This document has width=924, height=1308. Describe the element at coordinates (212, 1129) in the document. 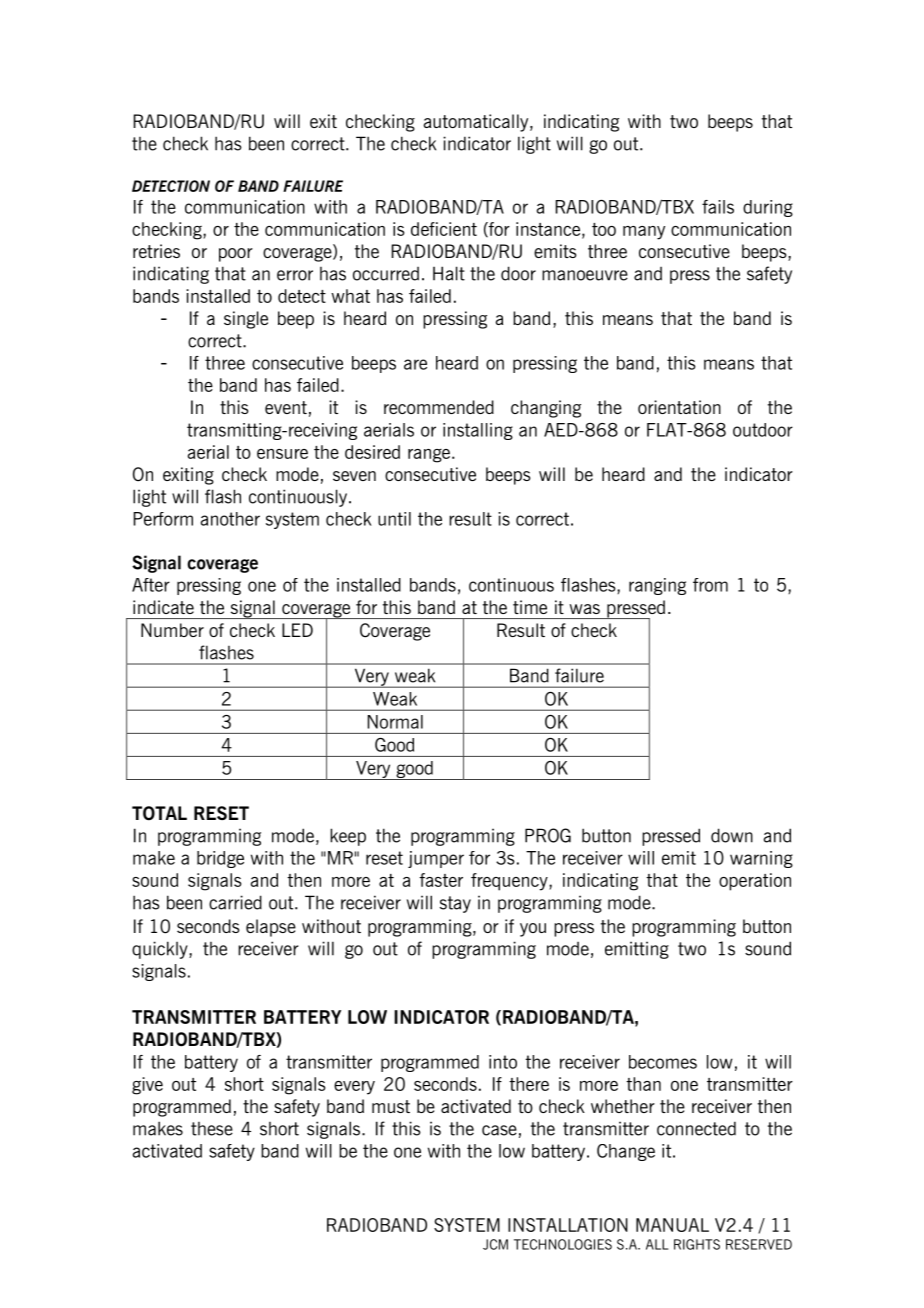

I see `these` at that location.
